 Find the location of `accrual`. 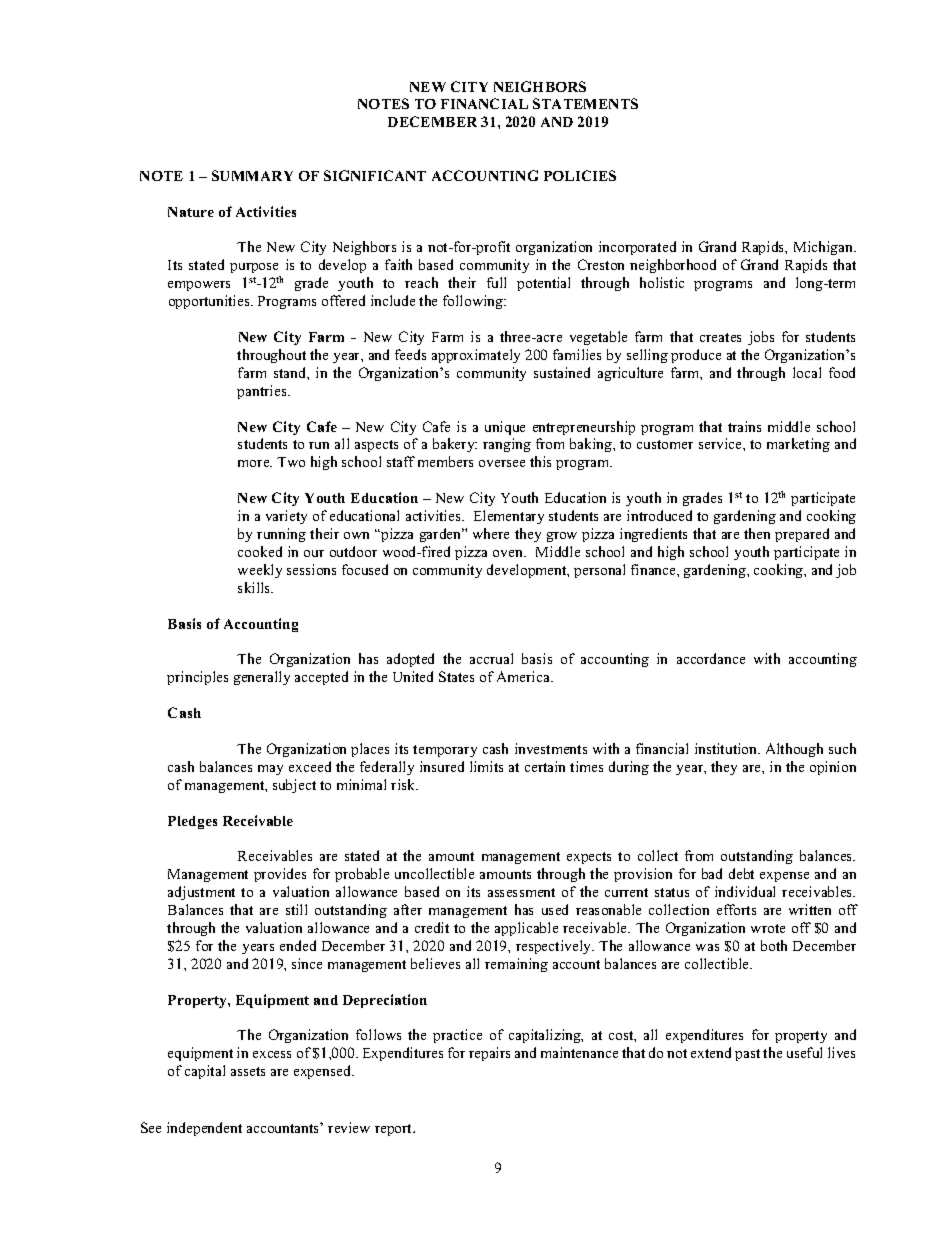

accrual is located at coordinates (491, 658).
